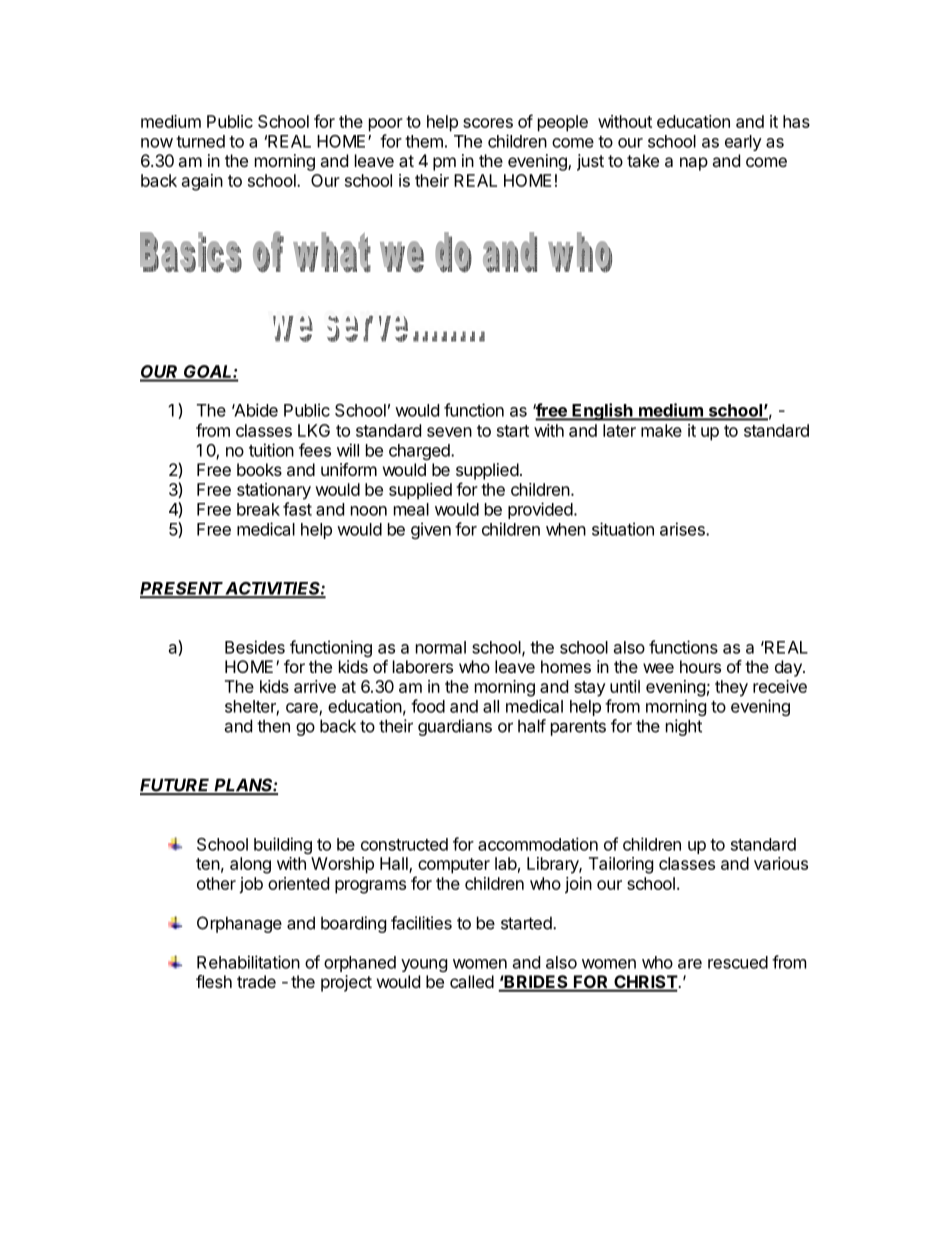  I want to click on make, so click(661, 430).
